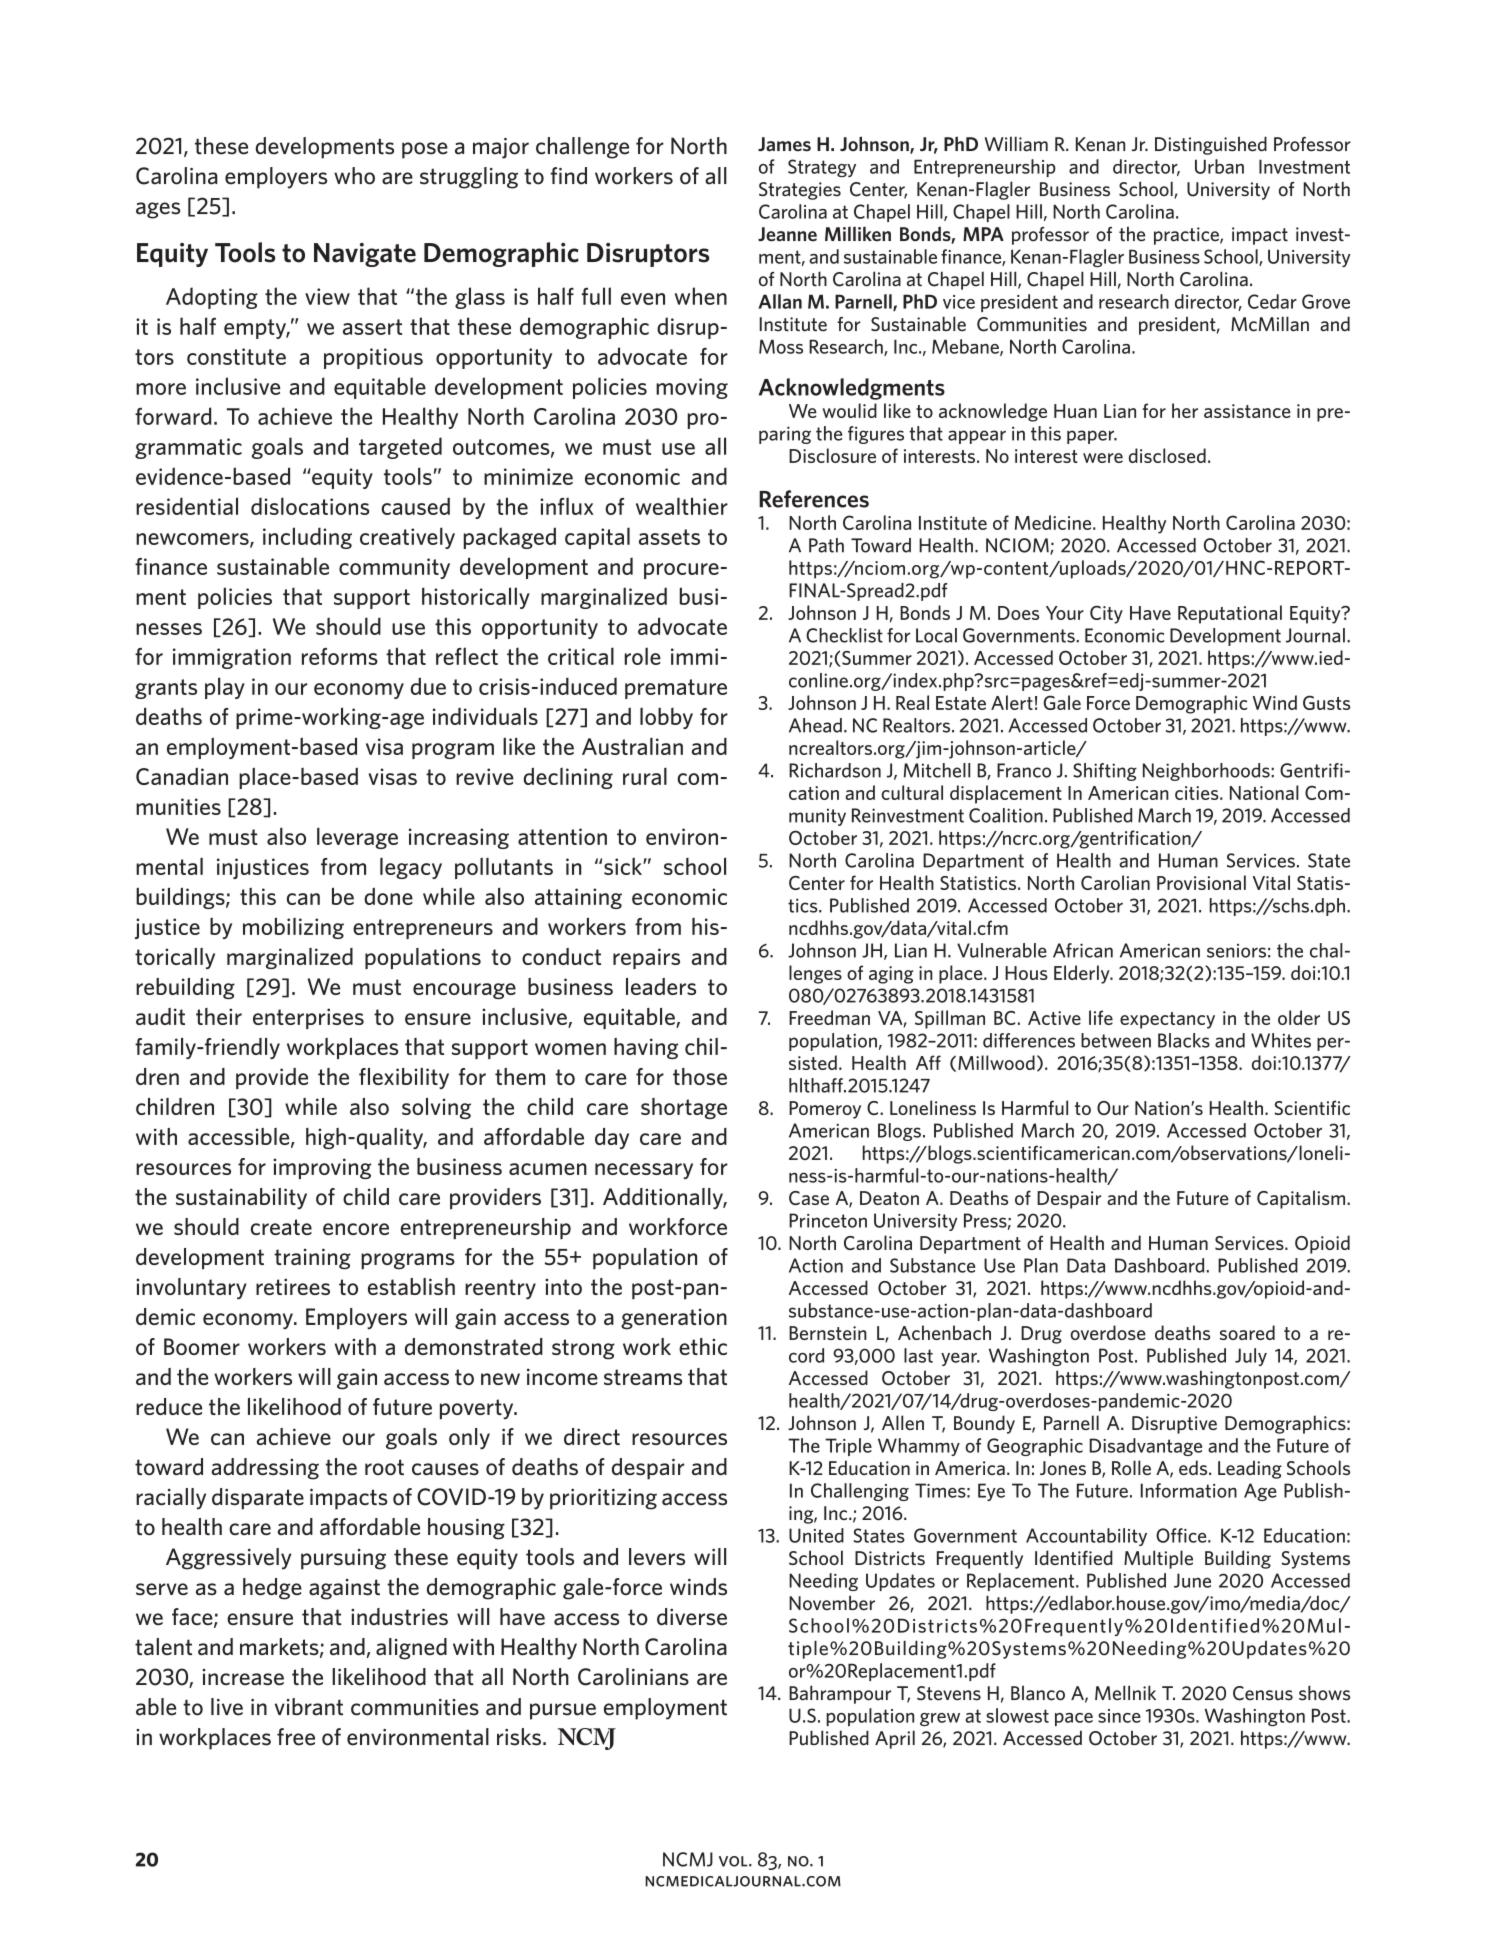 The height and width of the screenshot is (1958, 1486). Describe the element at coordinates (633, 1677) in the screenshot. I see `Carolinians` at that location.
